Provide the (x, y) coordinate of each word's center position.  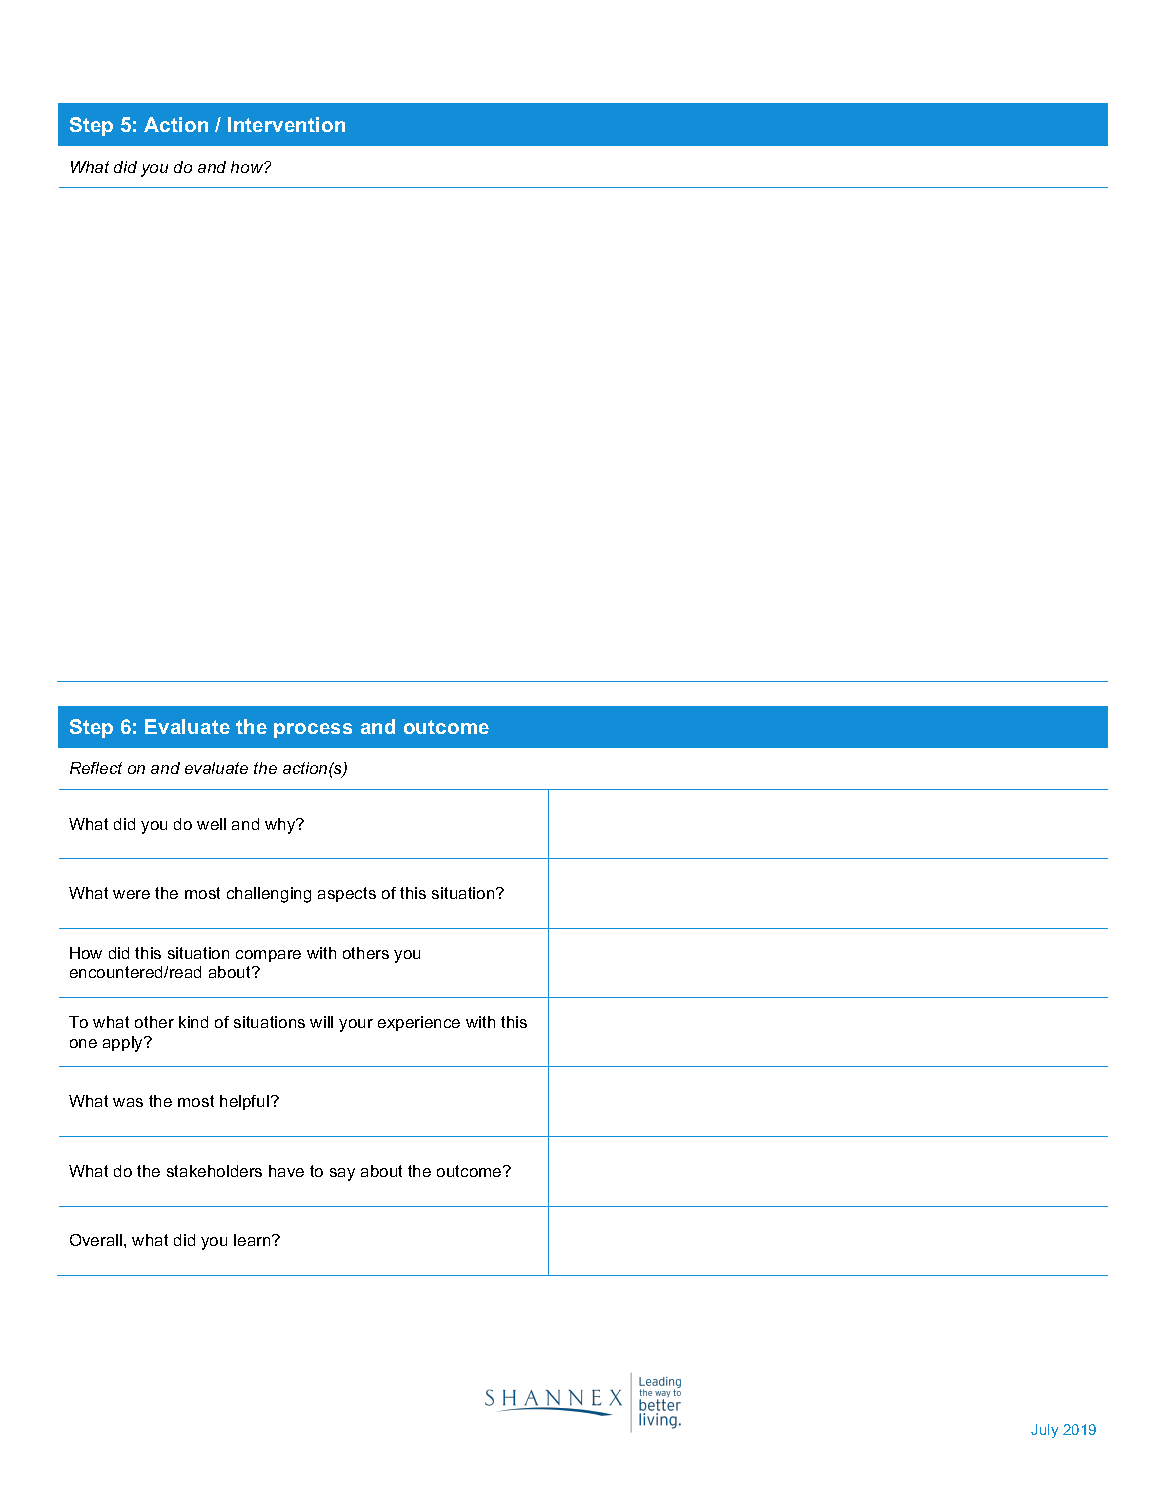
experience (419, 1023)
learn (253, 1240)
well (211, 824)
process (313, 730)
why (281, 826)
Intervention (286, 124)
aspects (347, 894)
